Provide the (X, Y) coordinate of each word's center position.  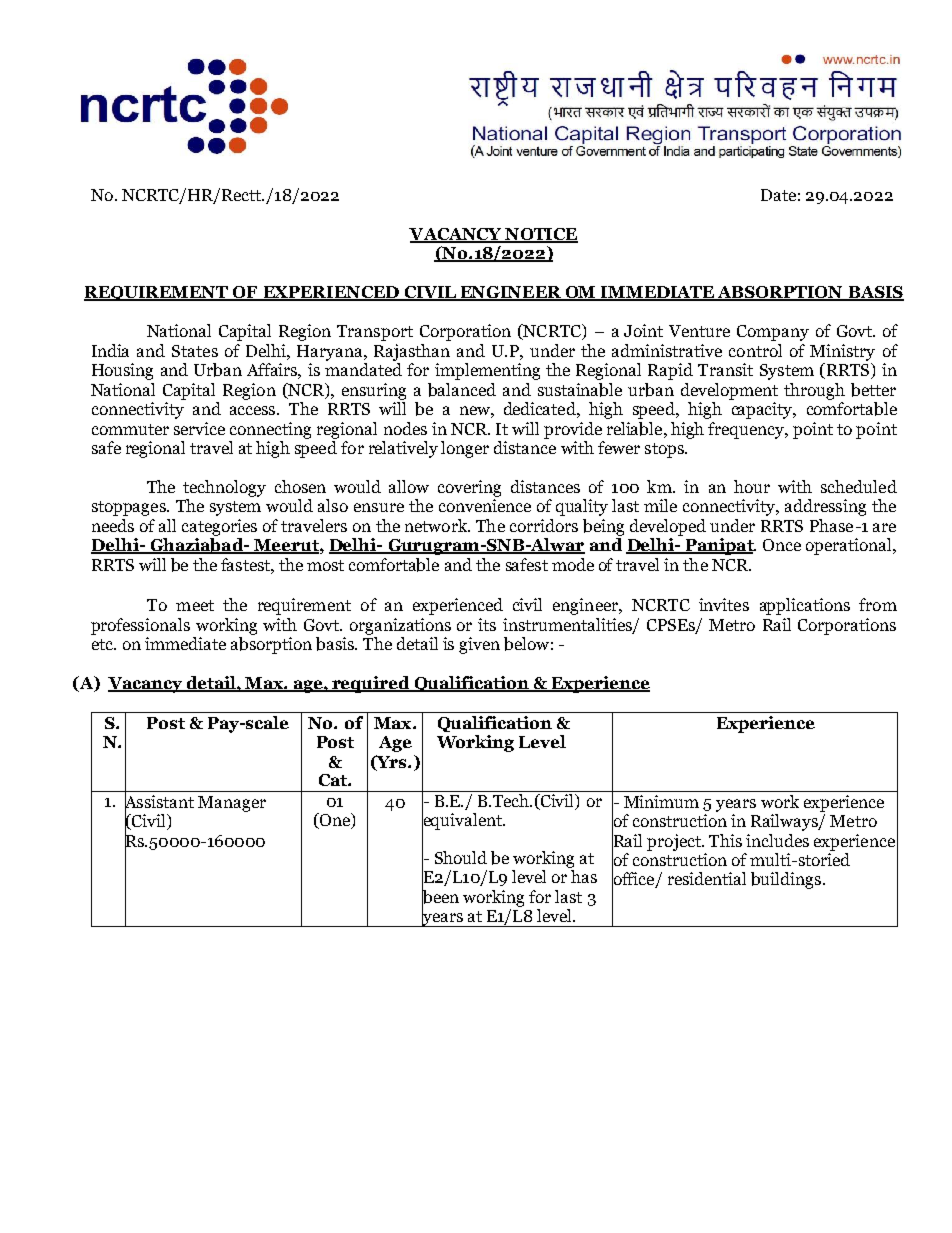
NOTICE (540, 235)
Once (782, 545)
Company (773, 333)
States (195, 351)
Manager (232, 804)
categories (219, 527)
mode (573, 564)
